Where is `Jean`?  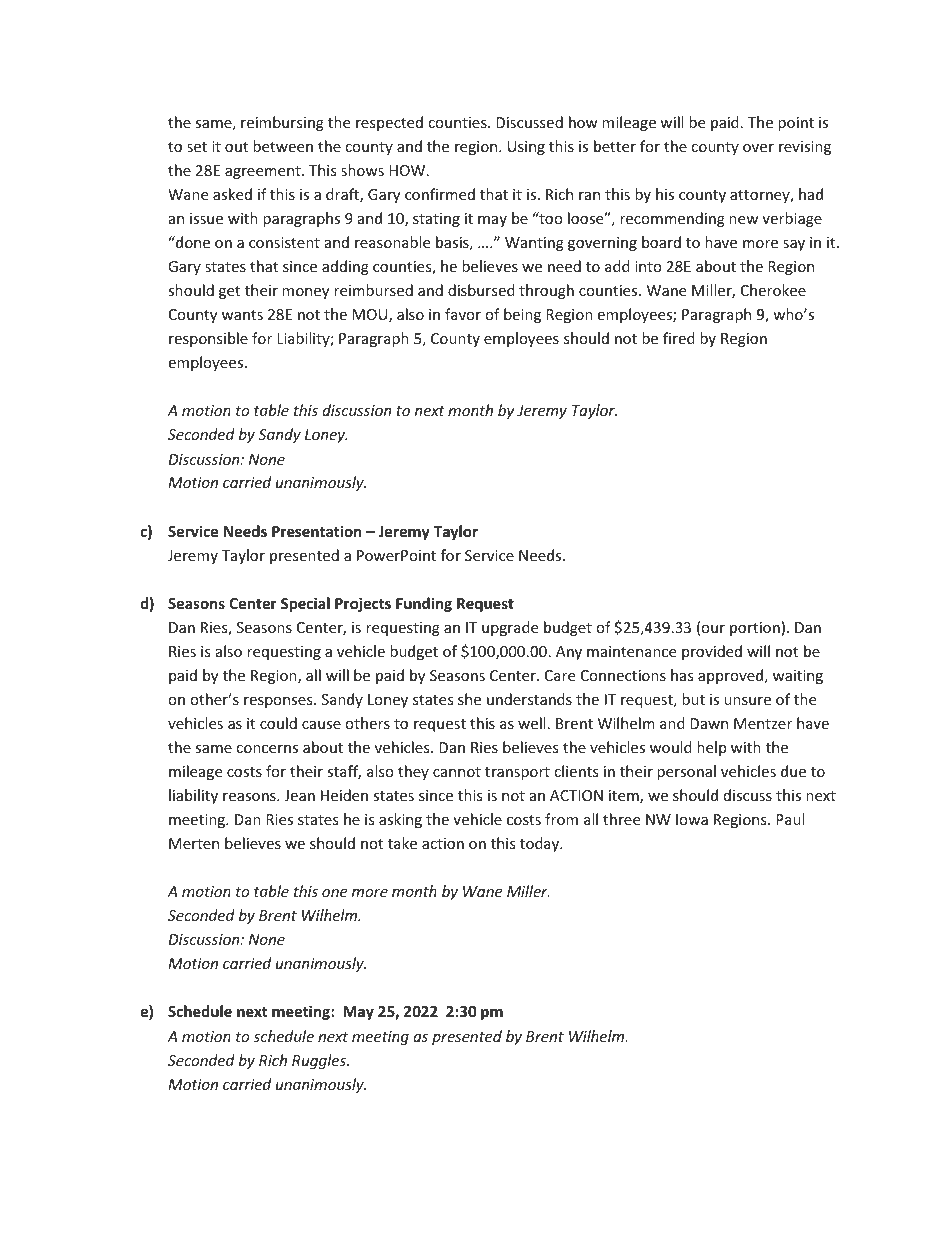
Jean is located at coordinates (299, 795).
